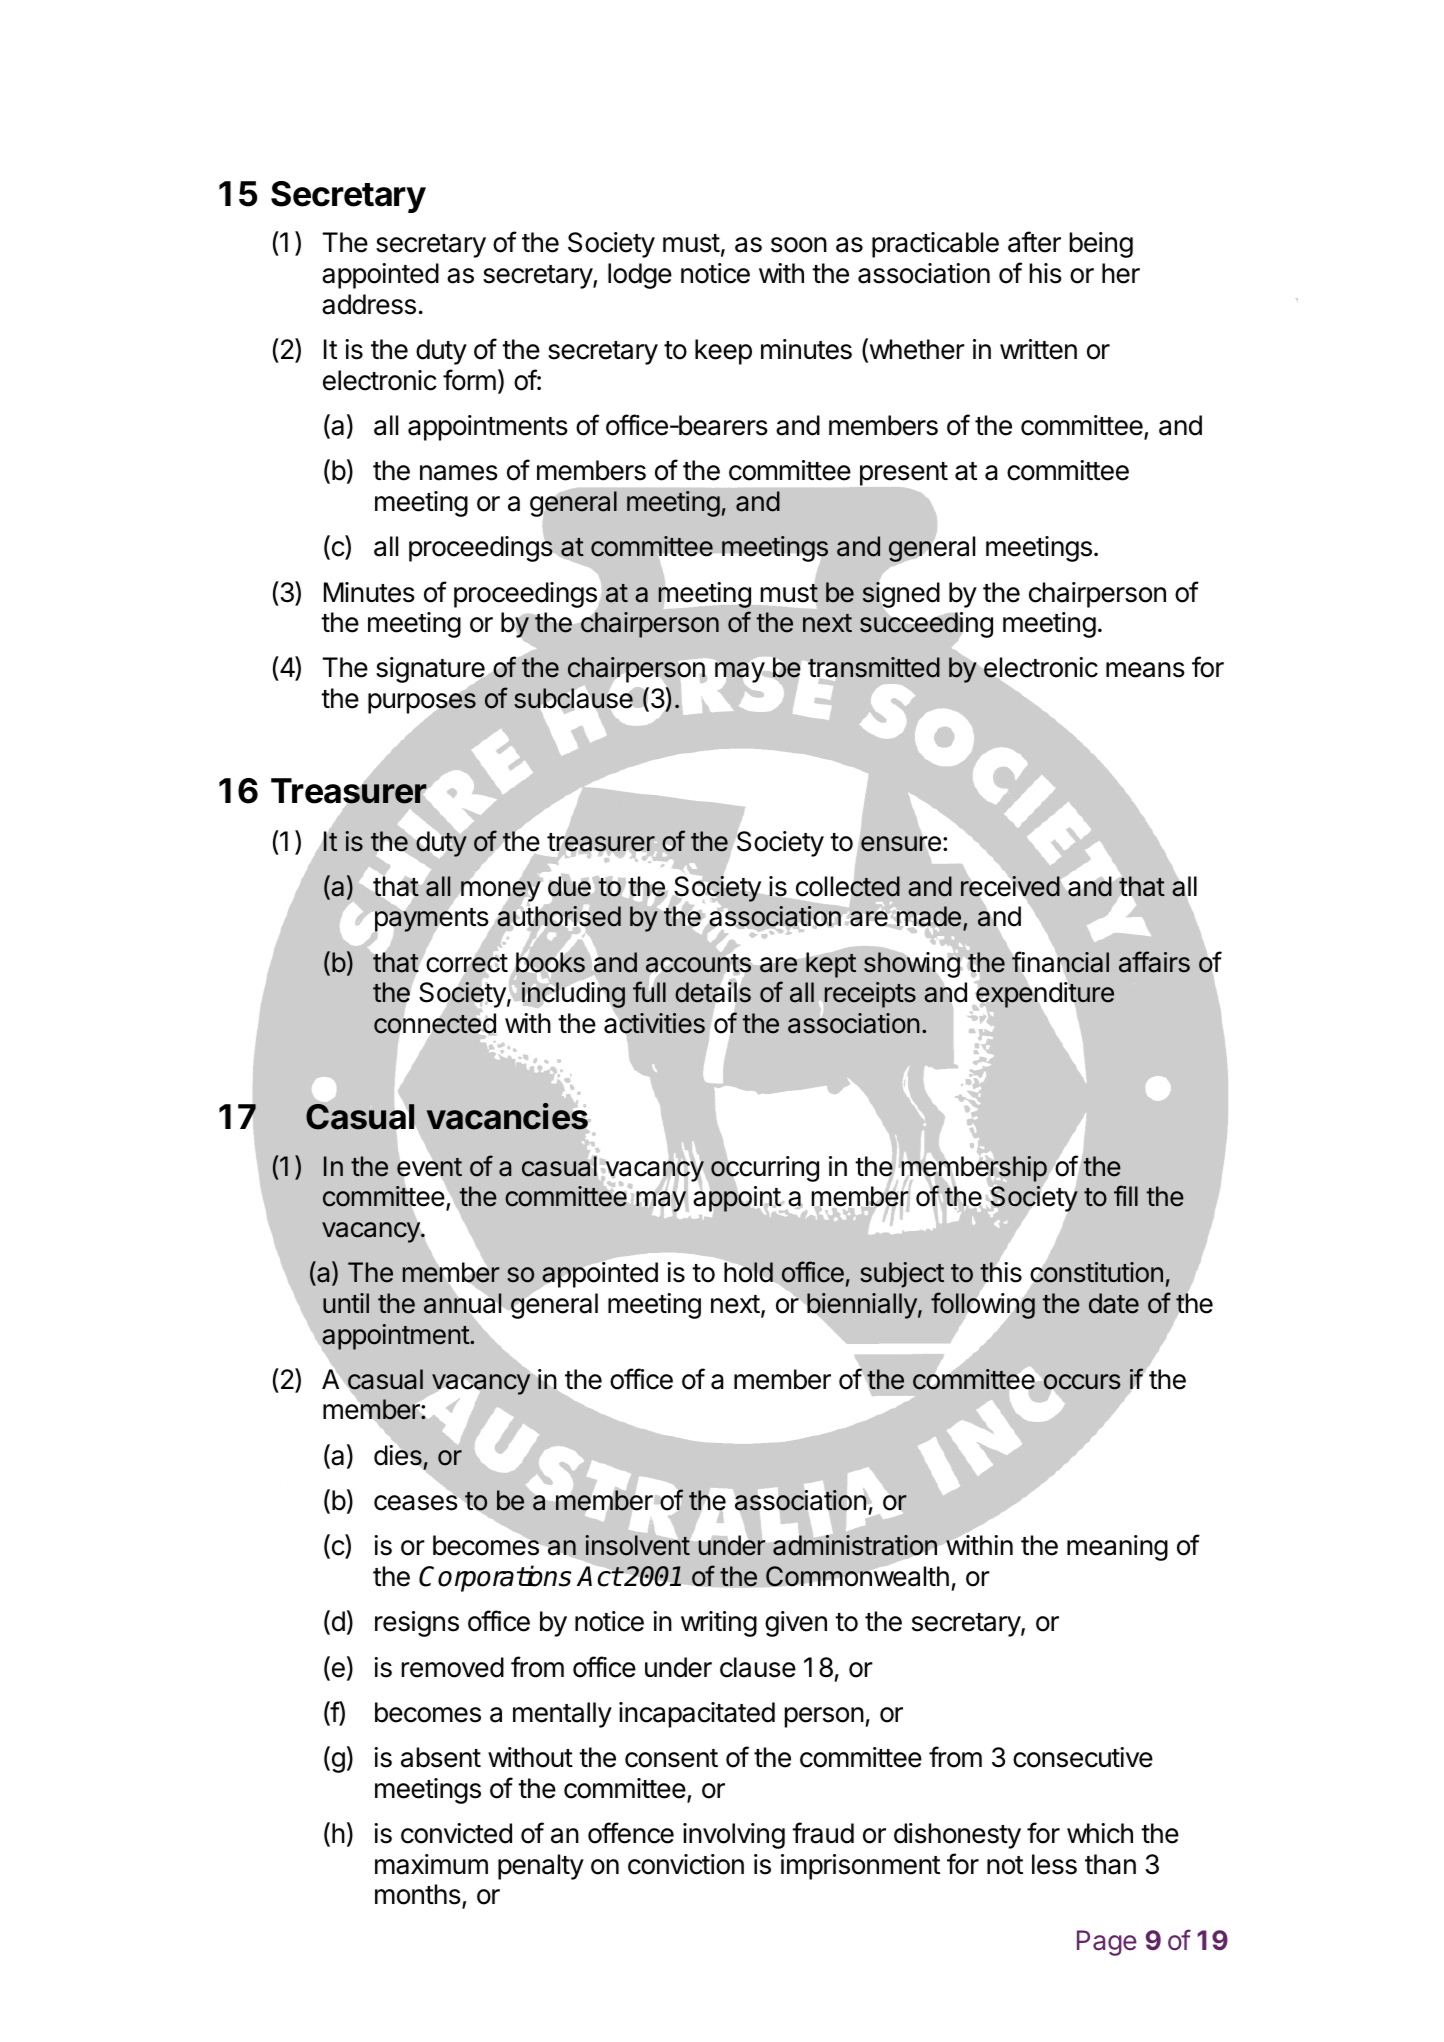 The height and width of the page is (2042, 1444). Describe the element at coordinates (369, 304) in the page. I see `address` at that location.
